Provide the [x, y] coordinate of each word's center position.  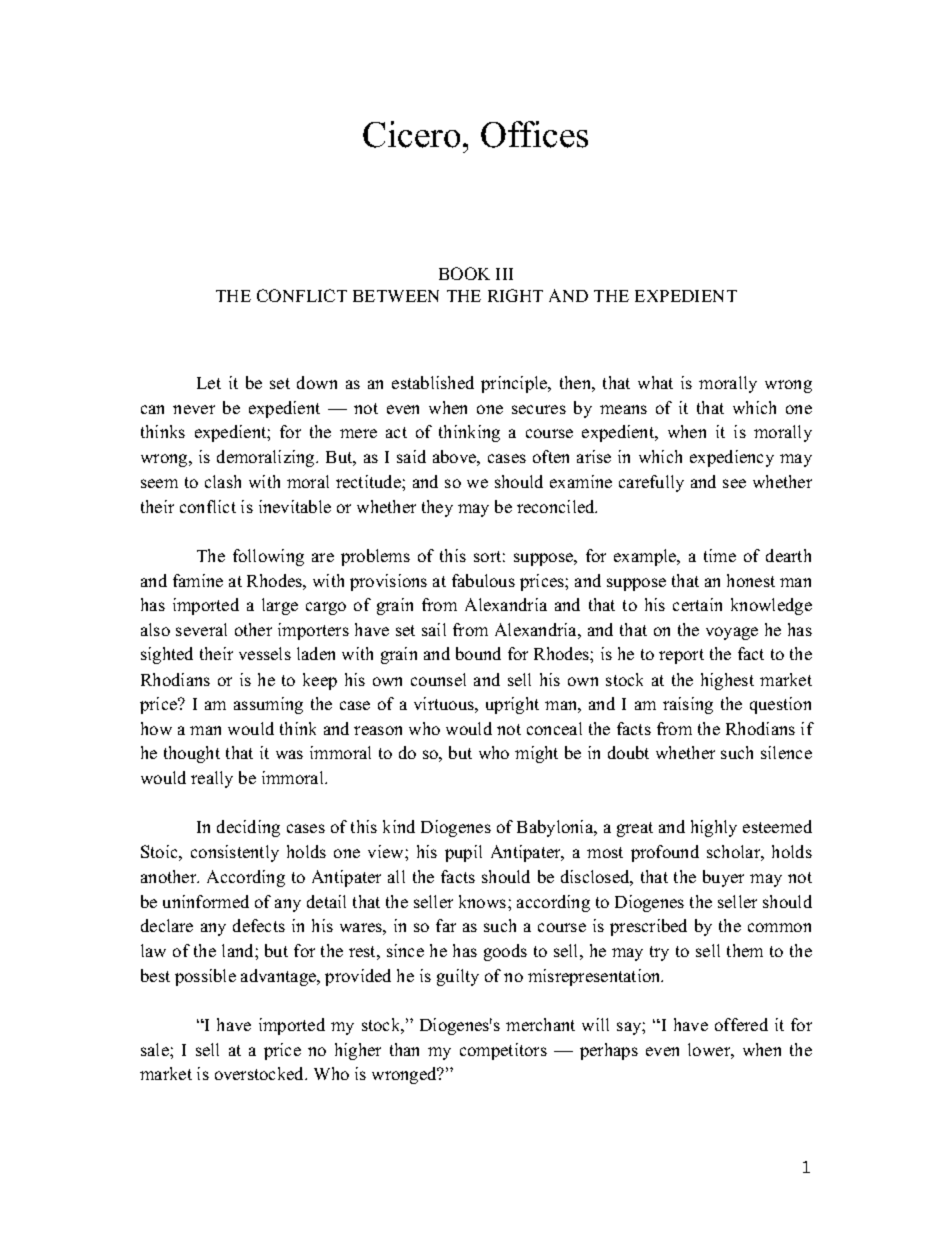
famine [198, 580]
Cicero [411, 134]
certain [697, 604]
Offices [534, 134]
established [433, 382]
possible [205, 977]
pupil [463, 853]
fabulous [483, 580]
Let [209, 383]
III [504, 274]
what [655, 382]
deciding [248, 828]
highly [714, 828]
